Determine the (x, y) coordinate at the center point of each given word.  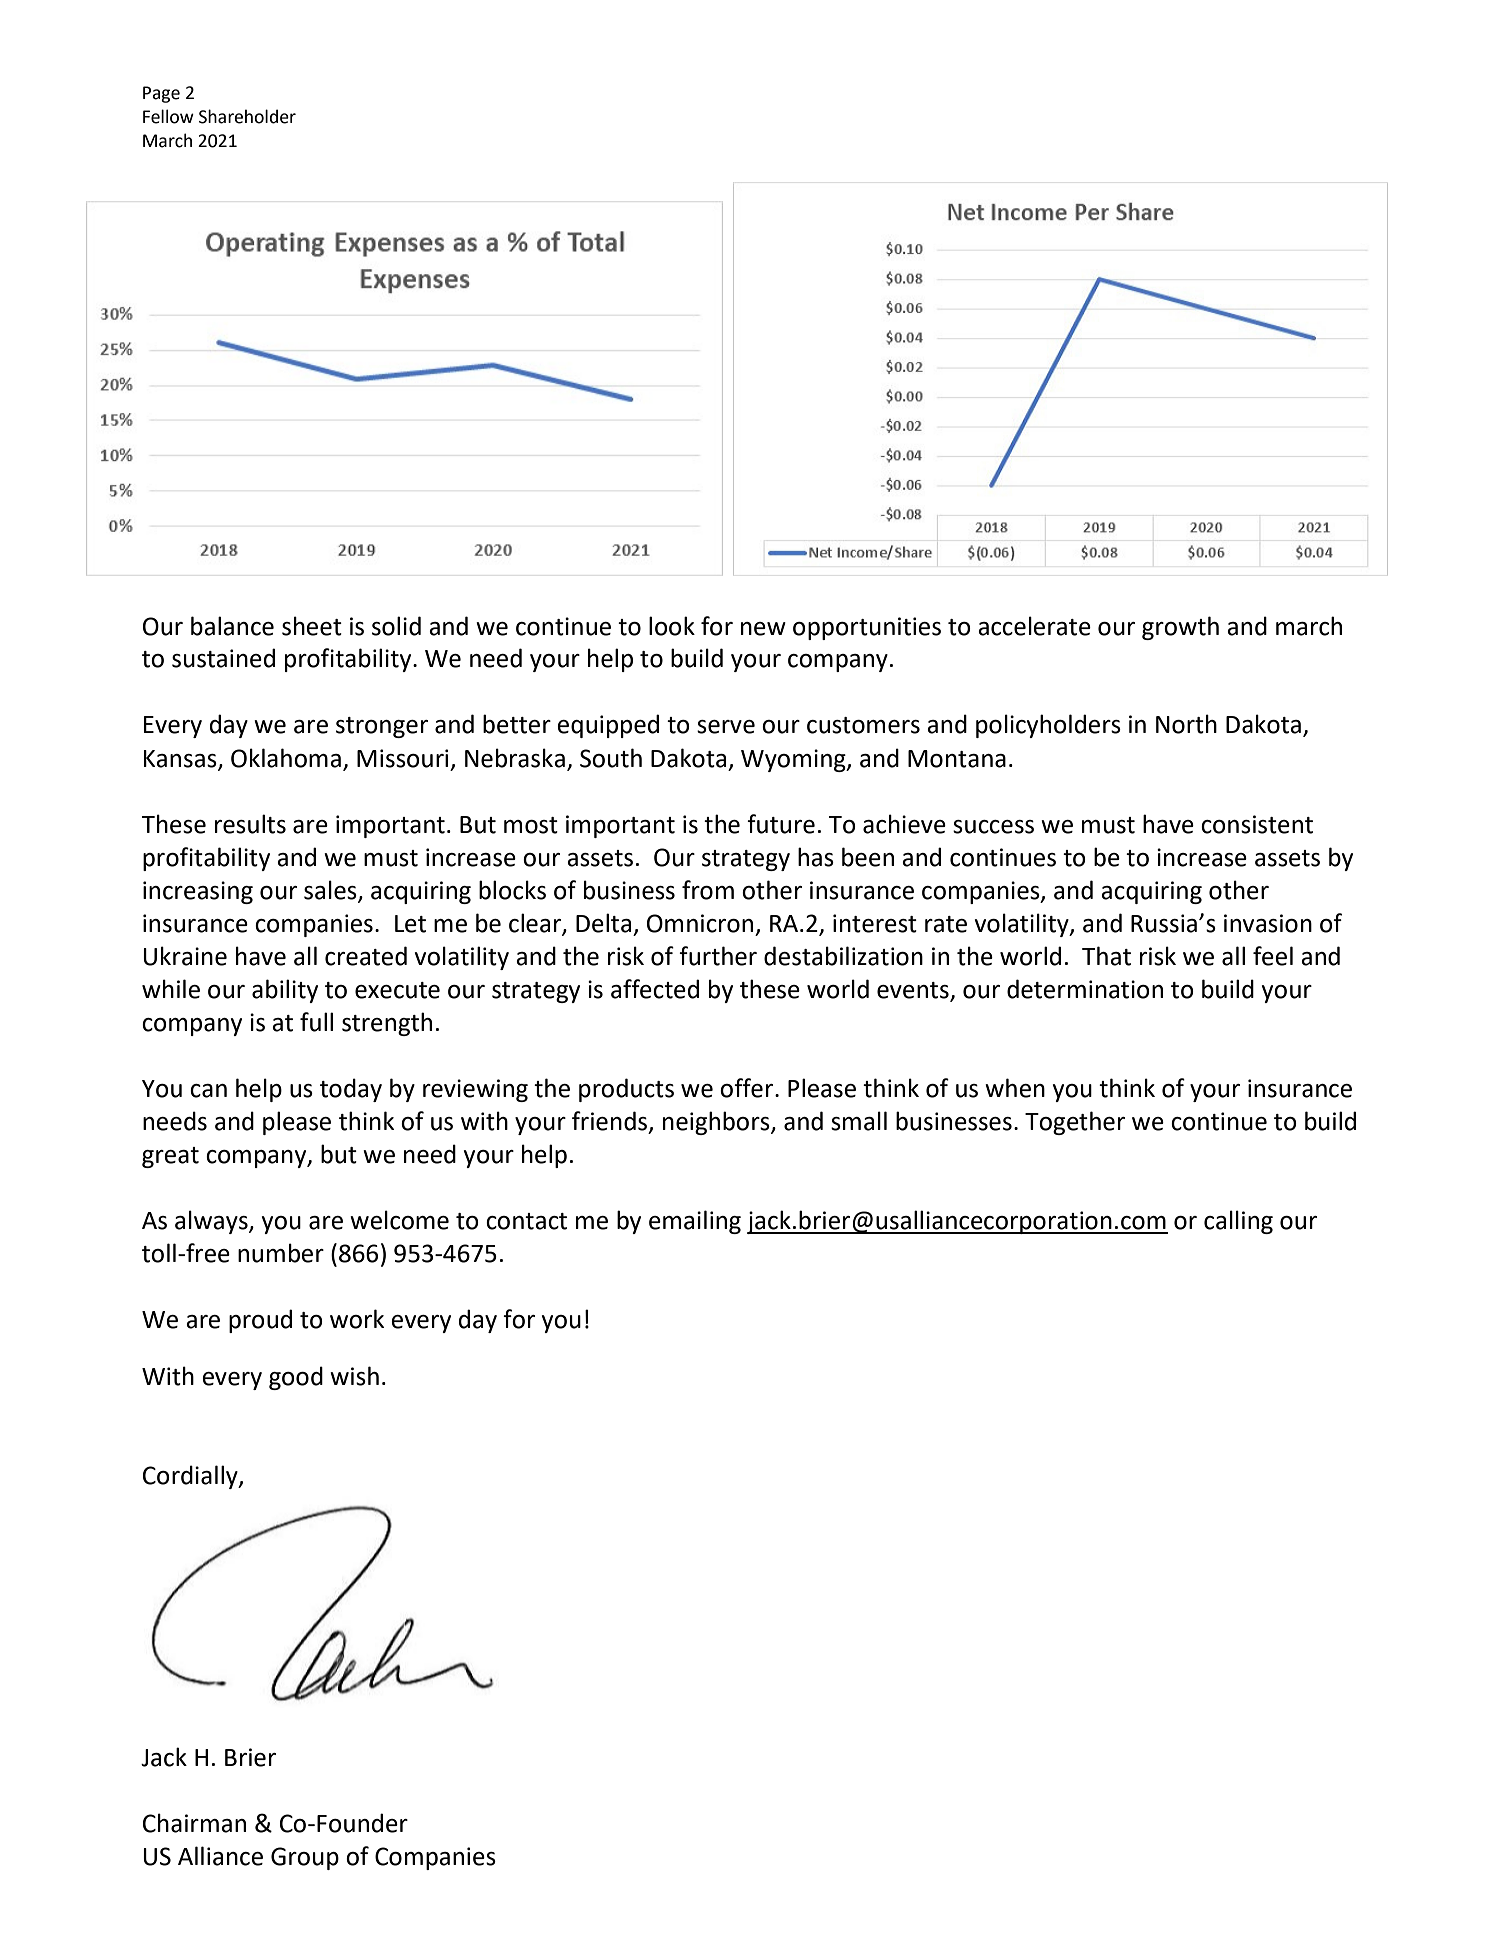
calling (1238, 1222)
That (1106, 956)
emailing (695, 1222)
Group (305, 1858)
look (672, 626)
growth (1180, 628)
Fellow (168, 116)
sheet (312, 626)
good (296, 1378)
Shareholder (247, 116)
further (718, 956)
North (1186, 724)
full (316, 1022)
